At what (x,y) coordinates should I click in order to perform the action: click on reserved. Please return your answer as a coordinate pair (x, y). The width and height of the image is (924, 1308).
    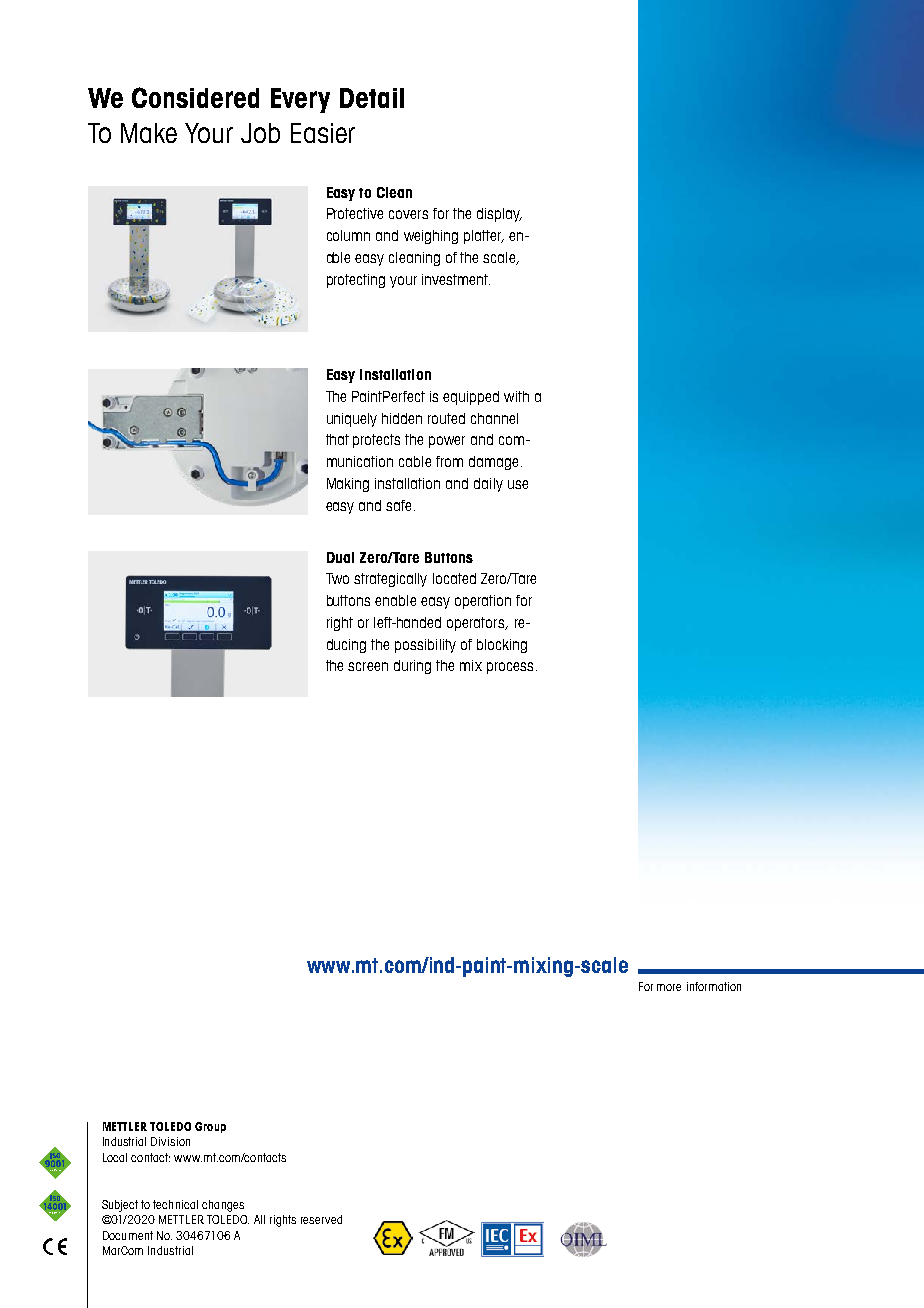
    Looking at the image, I should click on (321, 1219).
